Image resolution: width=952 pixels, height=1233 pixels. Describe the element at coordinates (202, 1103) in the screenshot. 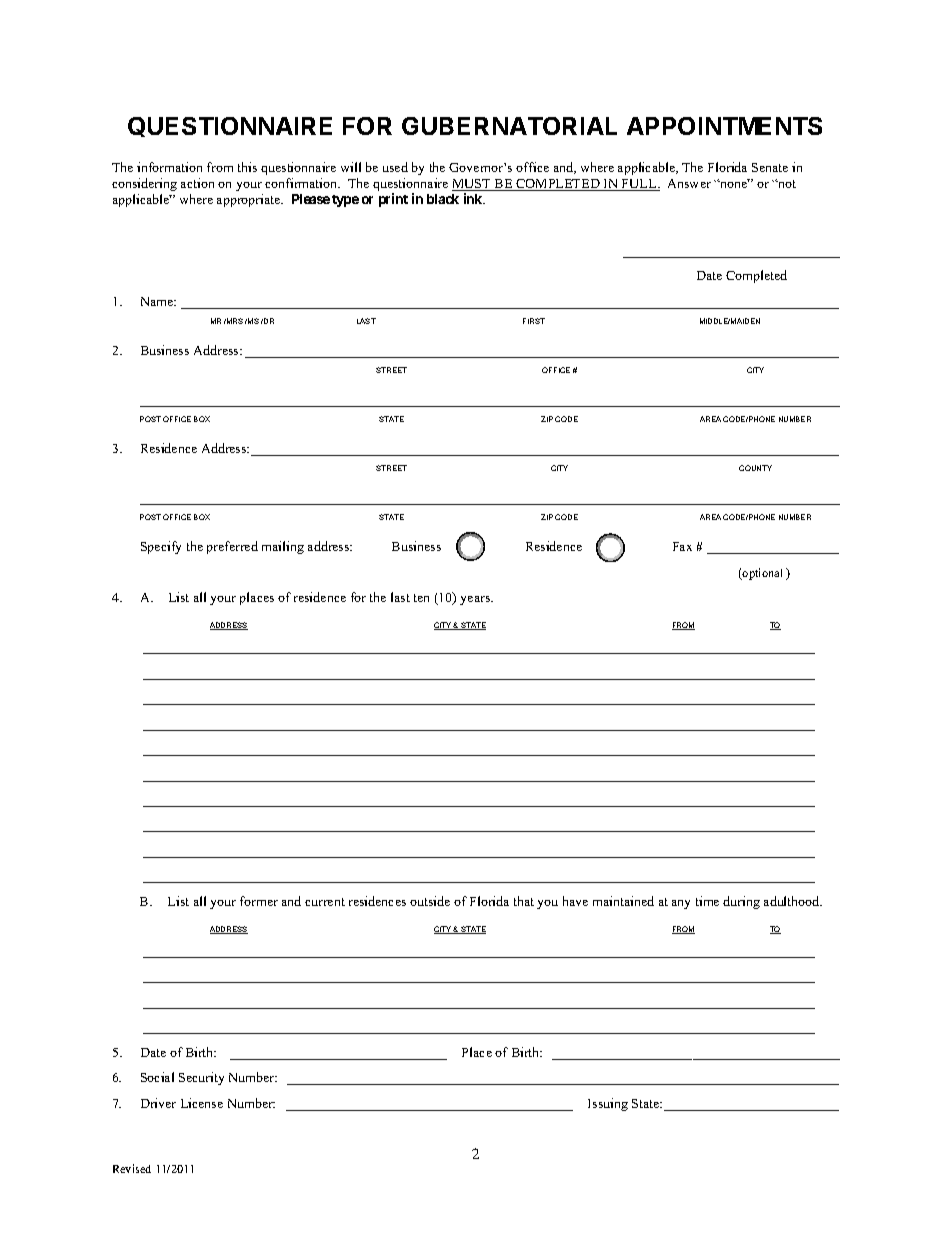

I see `License` at that location.
